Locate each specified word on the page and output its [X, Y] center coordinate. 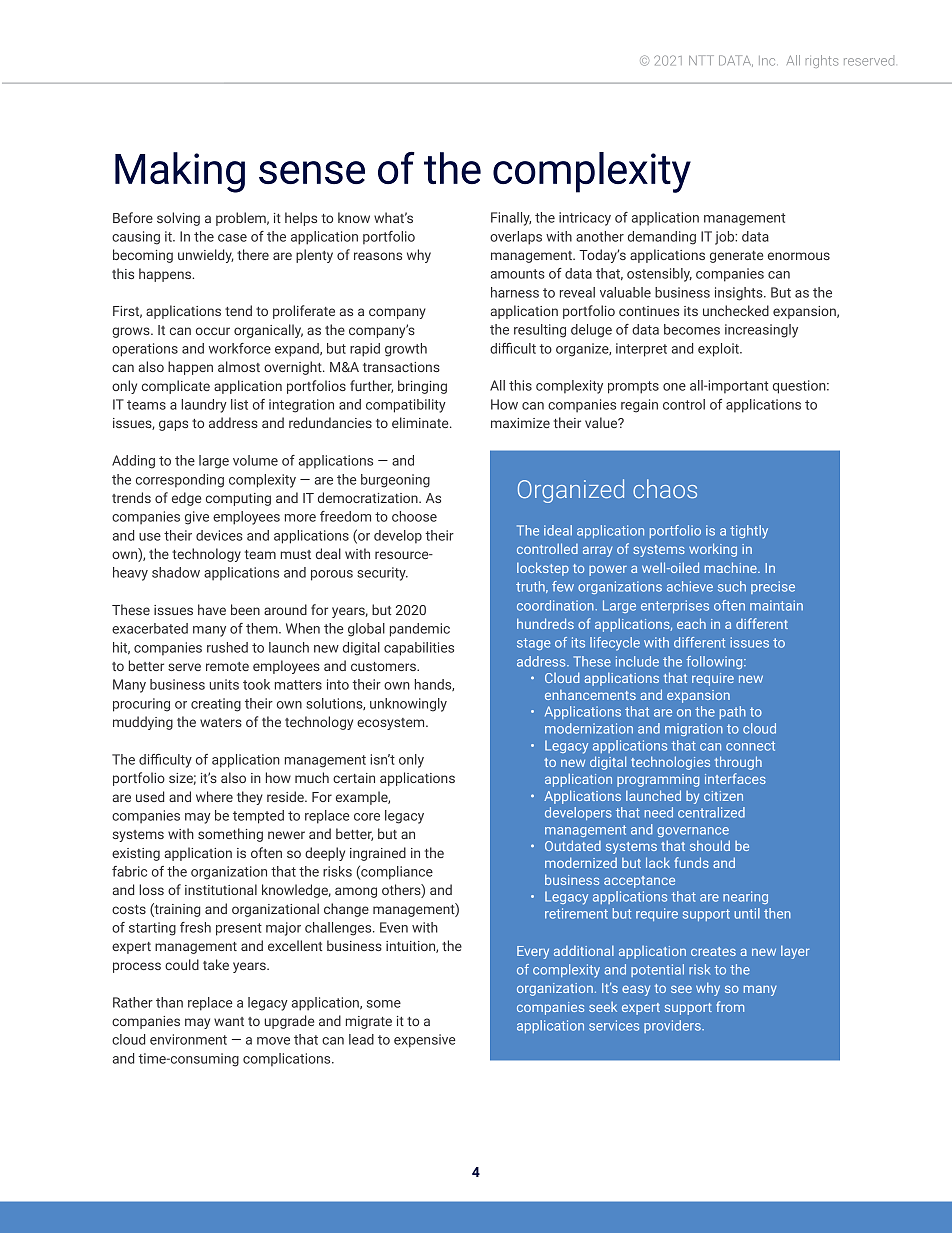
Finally [511, 219]
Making [180, 172]
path [733, 712]
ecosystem [392, 724]
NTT [701, 60]
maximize [520, 423]
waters [221, 722]
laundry [204, 406]
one [674, 387]
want [229, 1021]
